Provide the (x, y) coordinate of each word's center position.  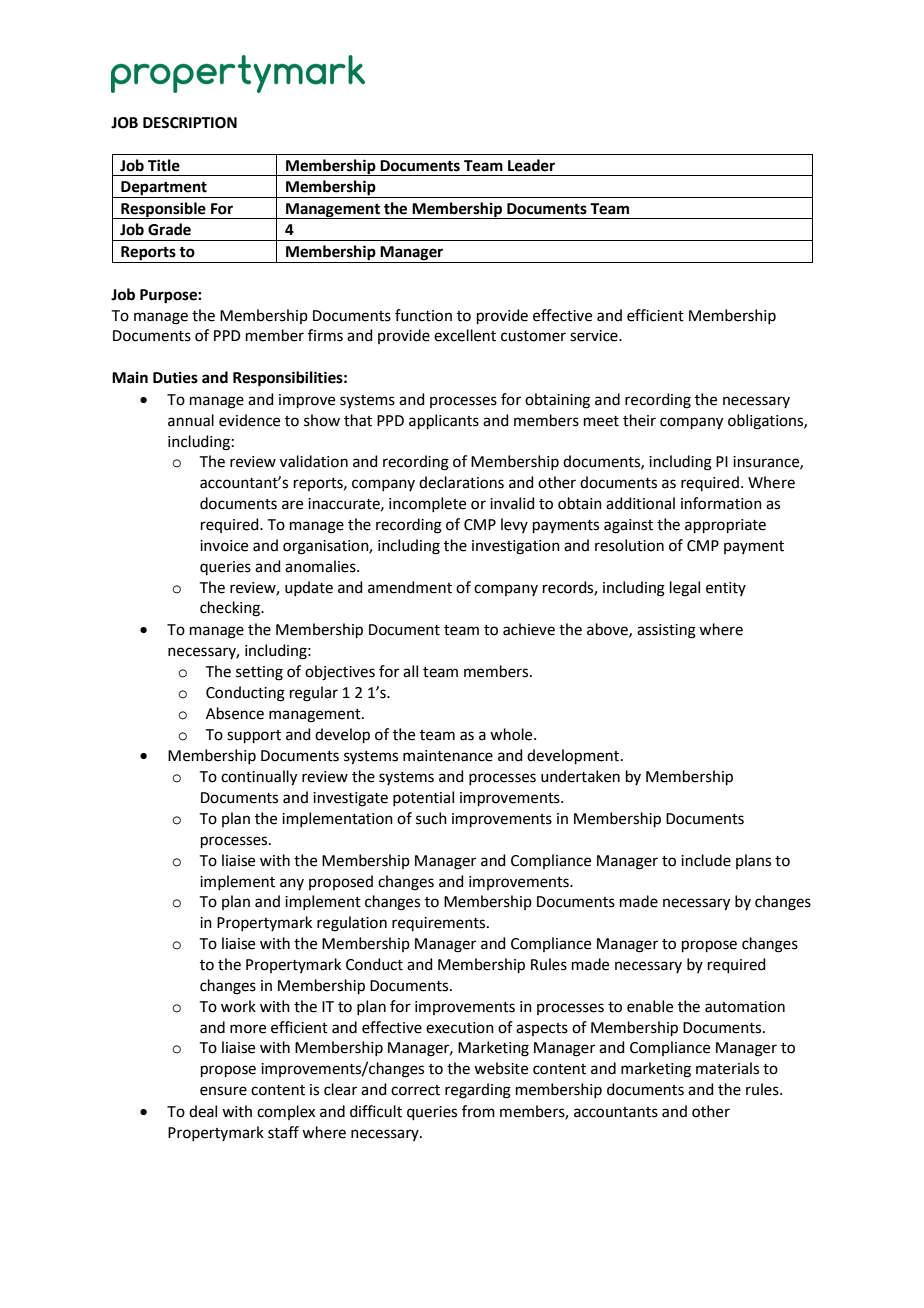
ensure (223, 1091)
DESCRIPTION (190, 123)
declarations (461, 482)
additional (640, 503)
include (706, 860)
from (478, 1111)
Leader (531, 165)
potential (423, 798)
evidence (249, 420)
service (595, 336)
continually (259, 778)
